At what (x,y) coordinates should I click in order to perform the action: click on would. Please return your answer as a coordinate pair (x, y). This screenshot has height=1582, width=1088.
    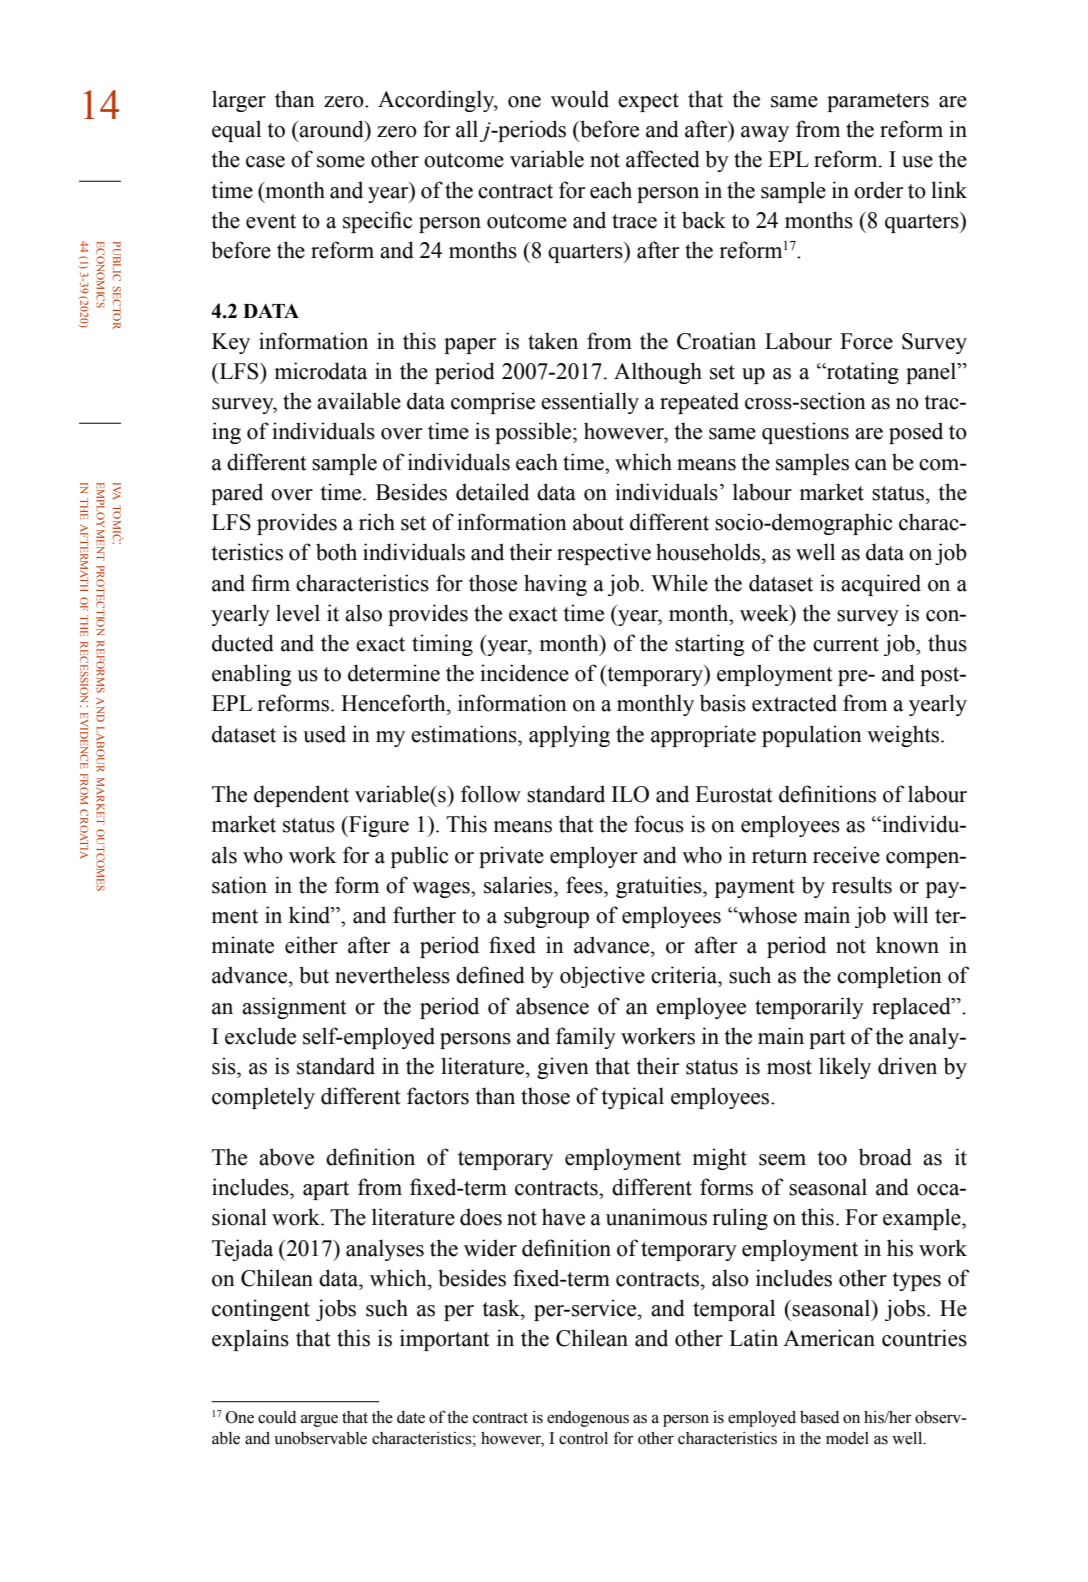
    Looking at the image, I should click on (580, 99).
